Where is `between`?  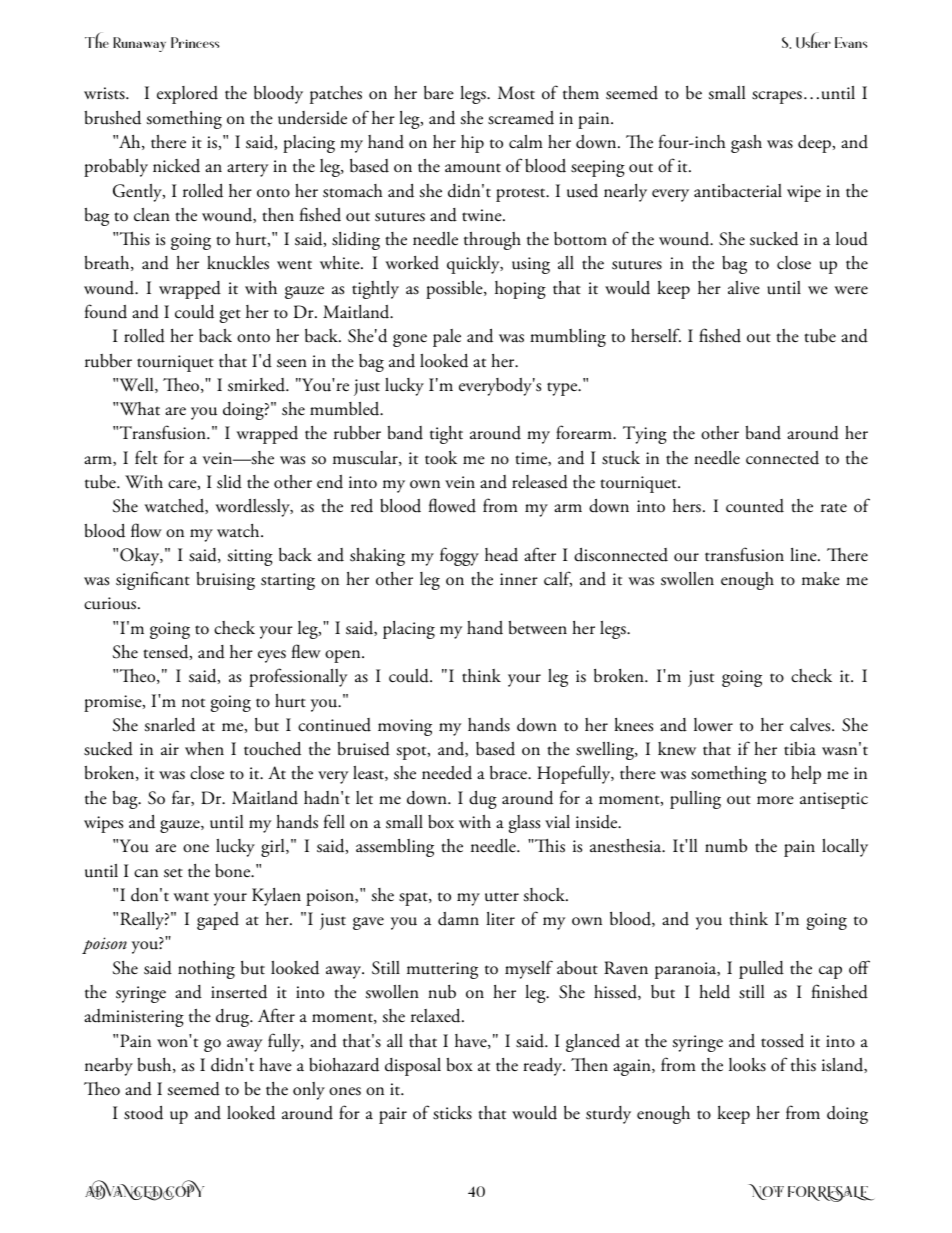
between is located at coordinates (537, 627).
